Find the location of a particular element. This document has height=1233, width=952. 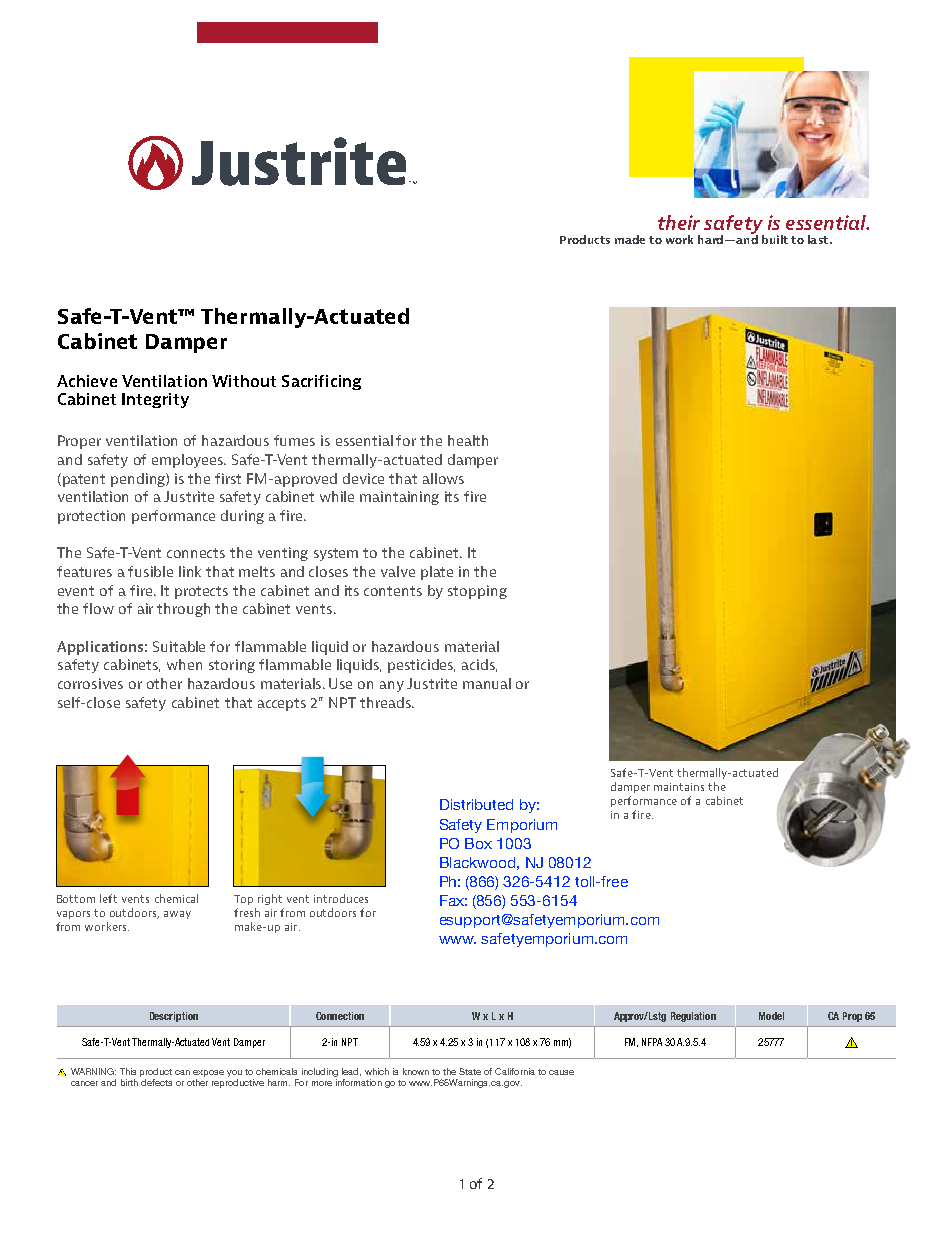

This is located at coordinates (128, 1071).
